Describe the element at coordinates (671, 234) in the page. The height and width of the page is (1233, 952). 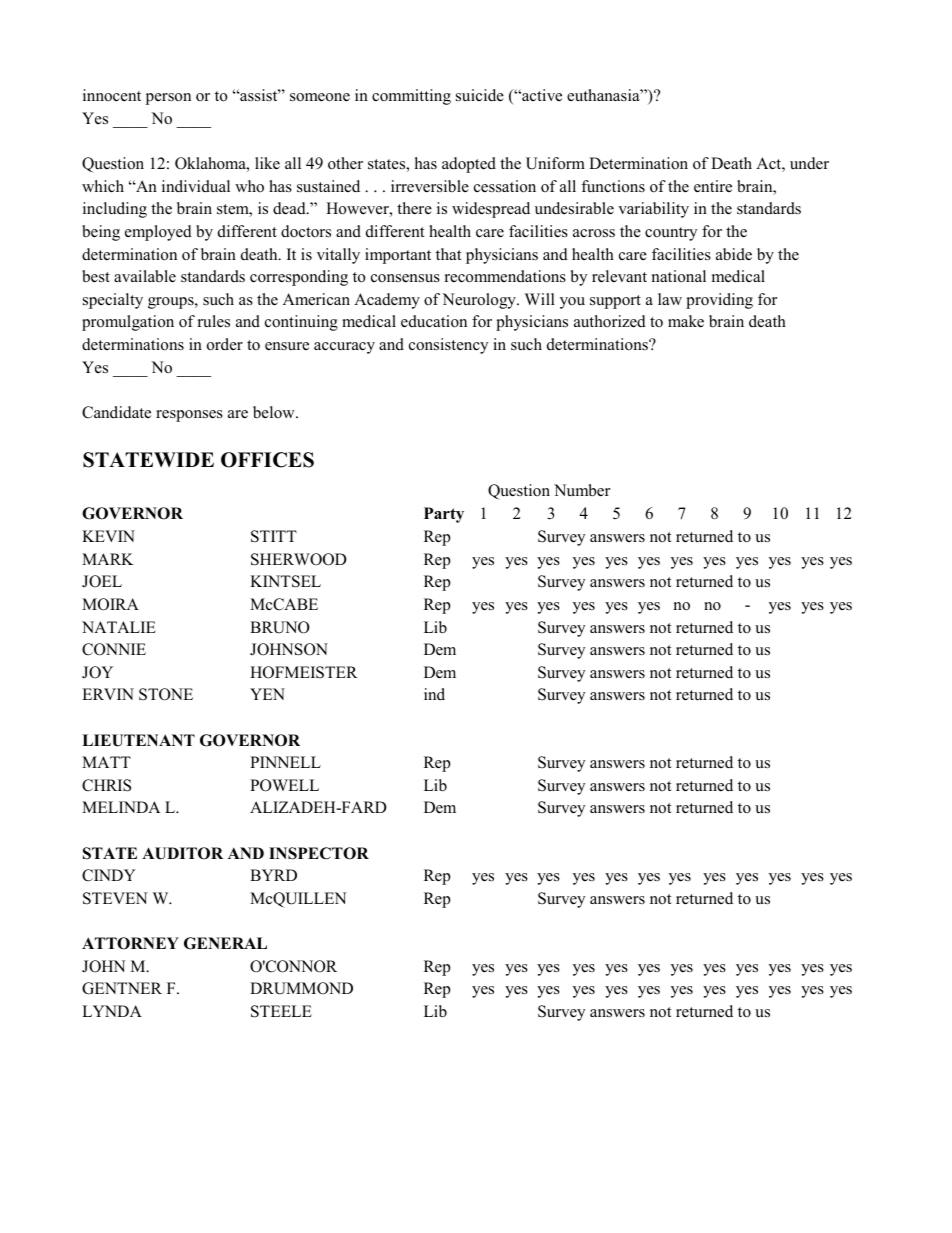
I see `country` at that location.
